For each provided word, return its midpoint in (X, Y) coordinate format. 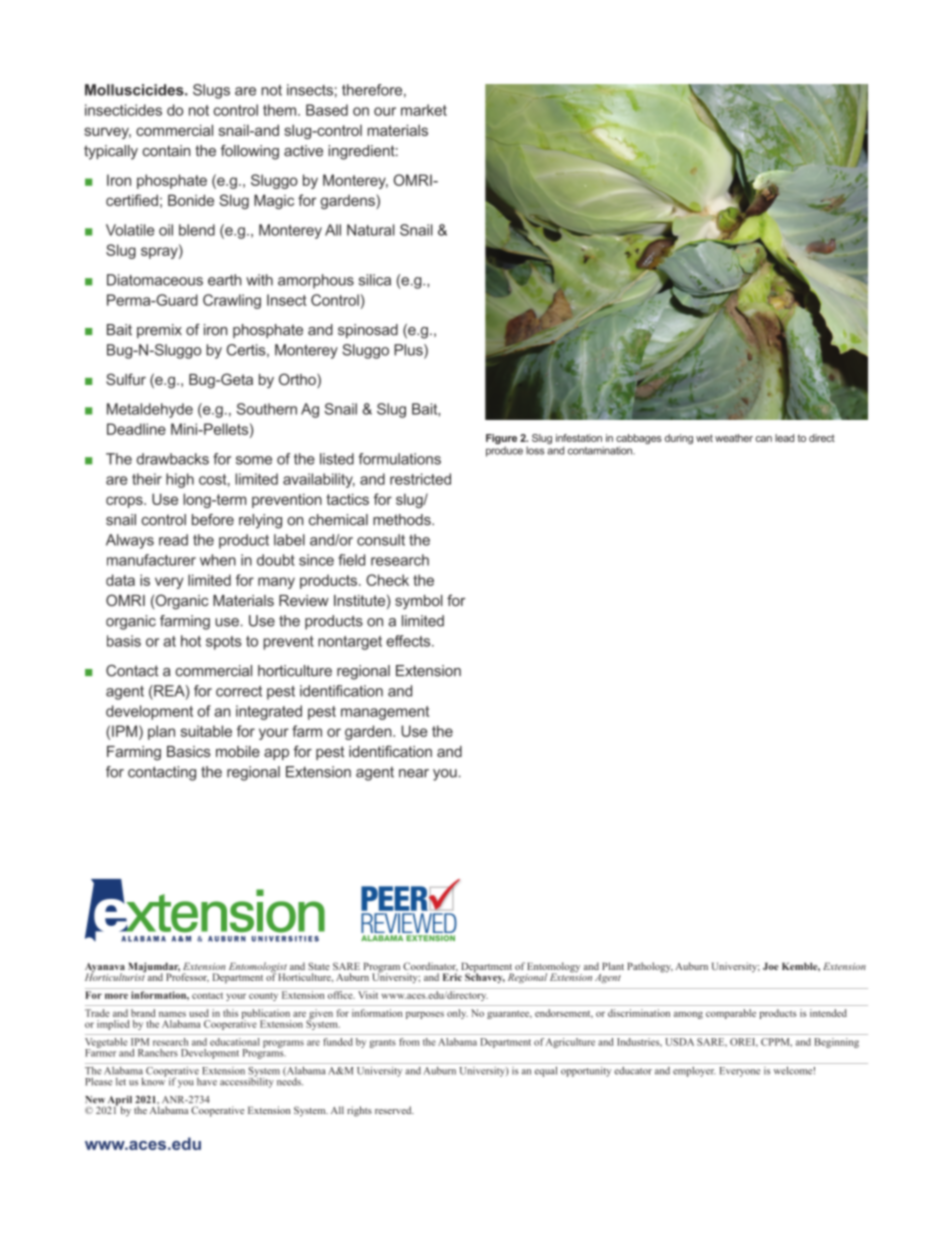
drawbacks (173, 459)
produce (504, 451)
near (414, 773)
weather (734, 438)
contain (166, 151)
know (154, 1080)
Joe (770, 966)
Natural (371, 230)
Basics (189, 751)
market (424, 110)
